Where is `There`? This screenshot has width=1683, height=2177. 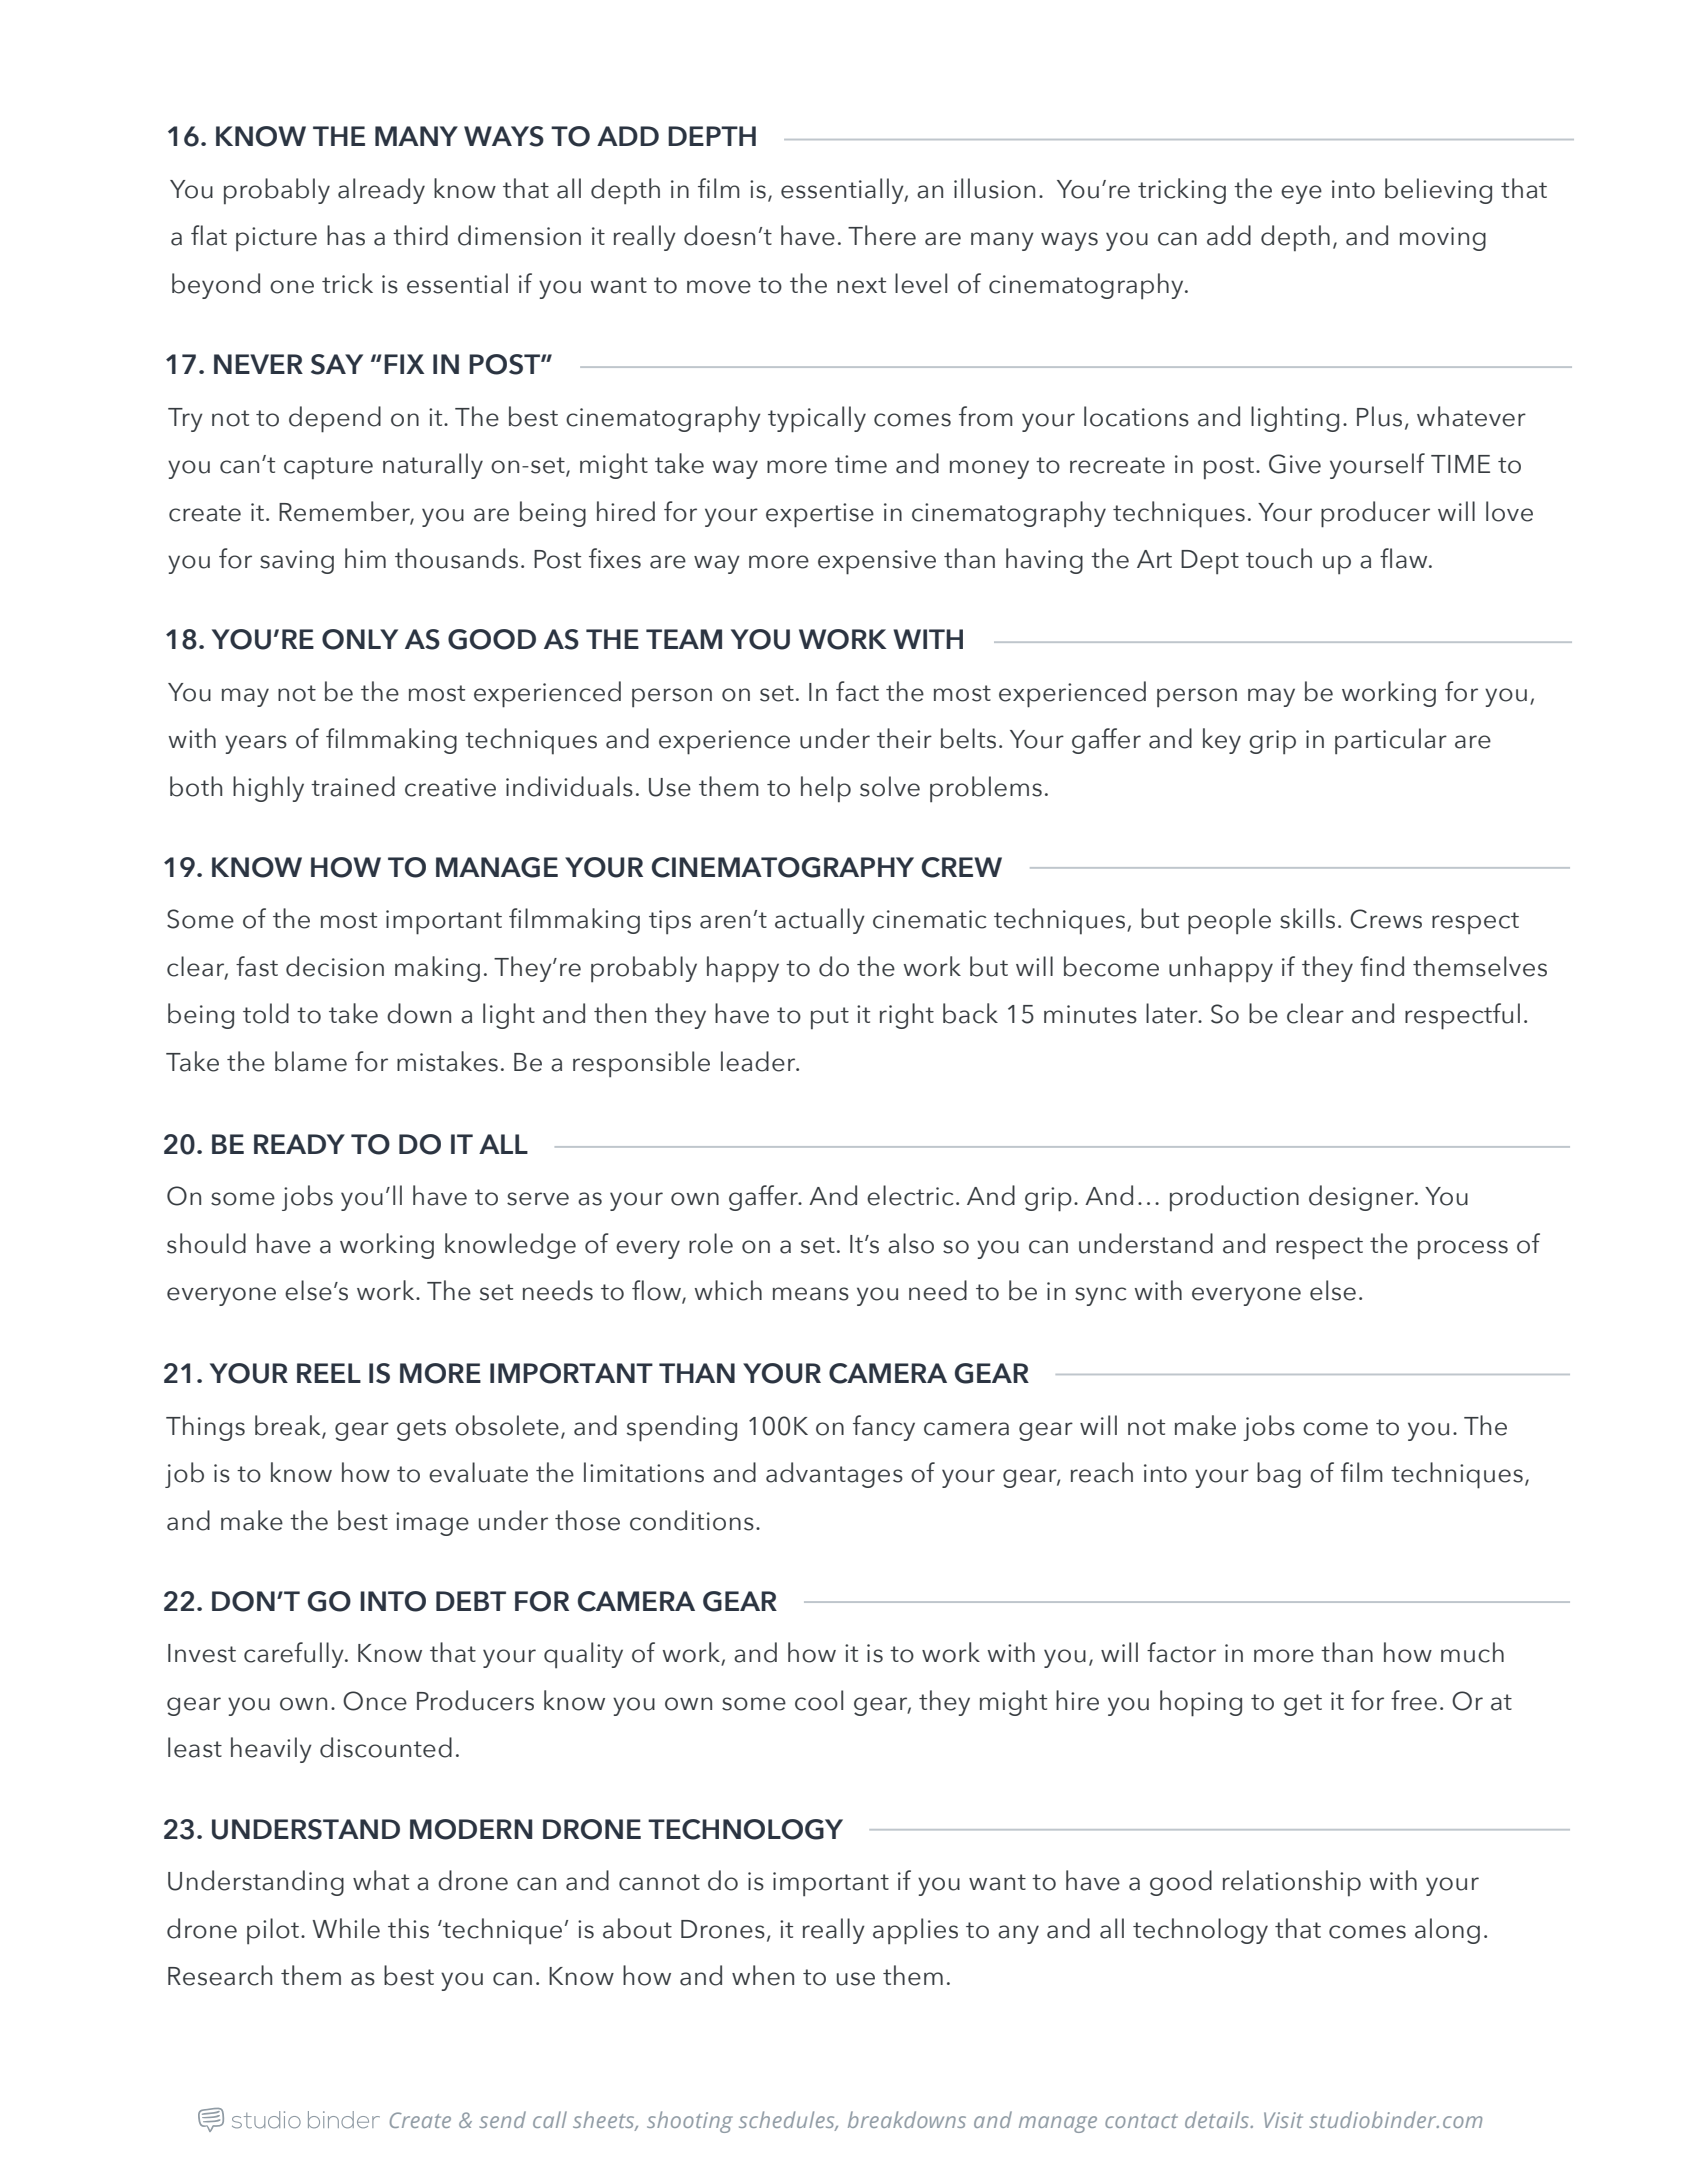 There is located at coordinates (882, 235).
